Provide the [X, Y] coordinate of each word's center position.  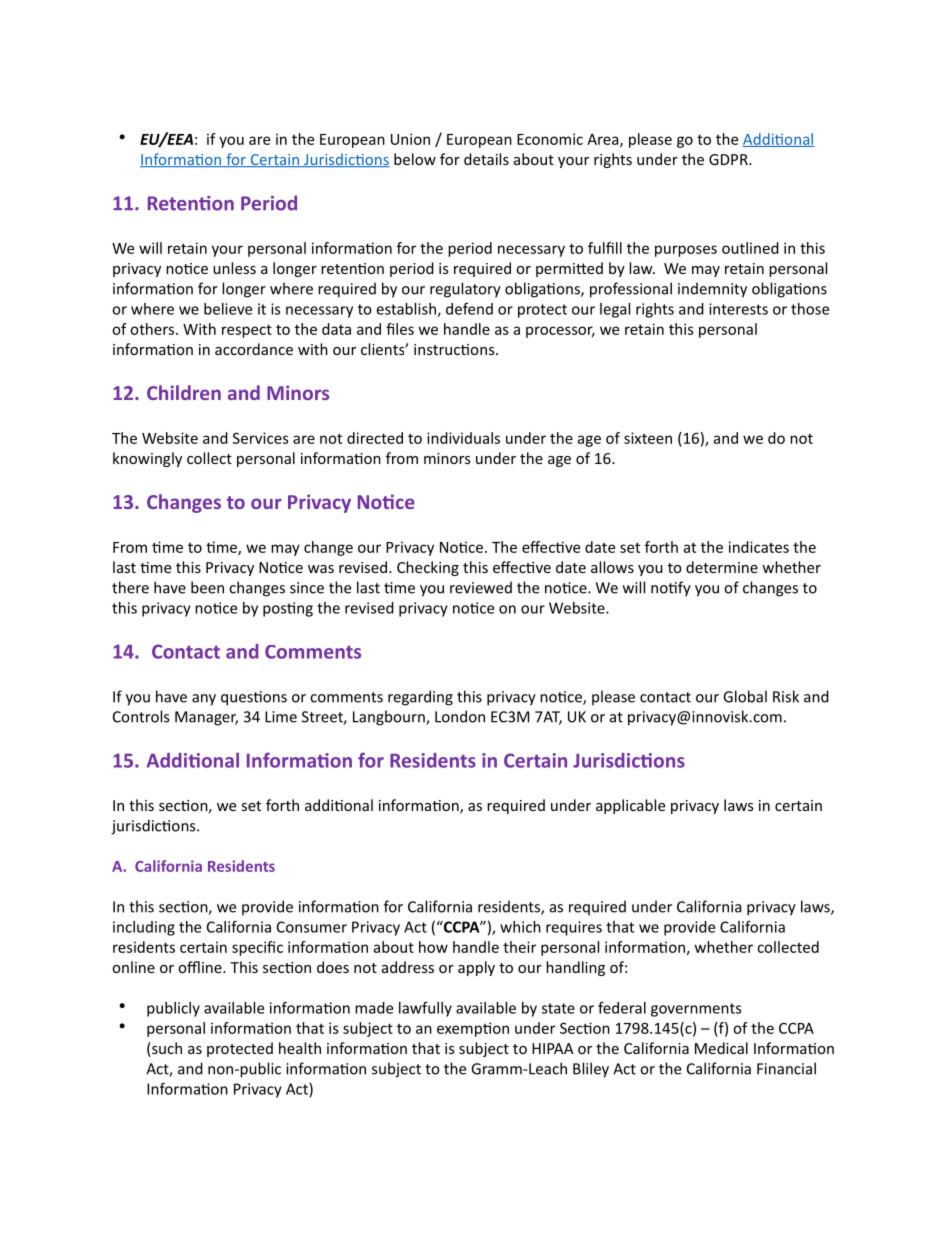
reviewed [481, 587]
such [166, 1049]
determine [722, 567]
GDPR [729, 159]
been [207, 587]
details [486, 159]
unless [234, 268]
